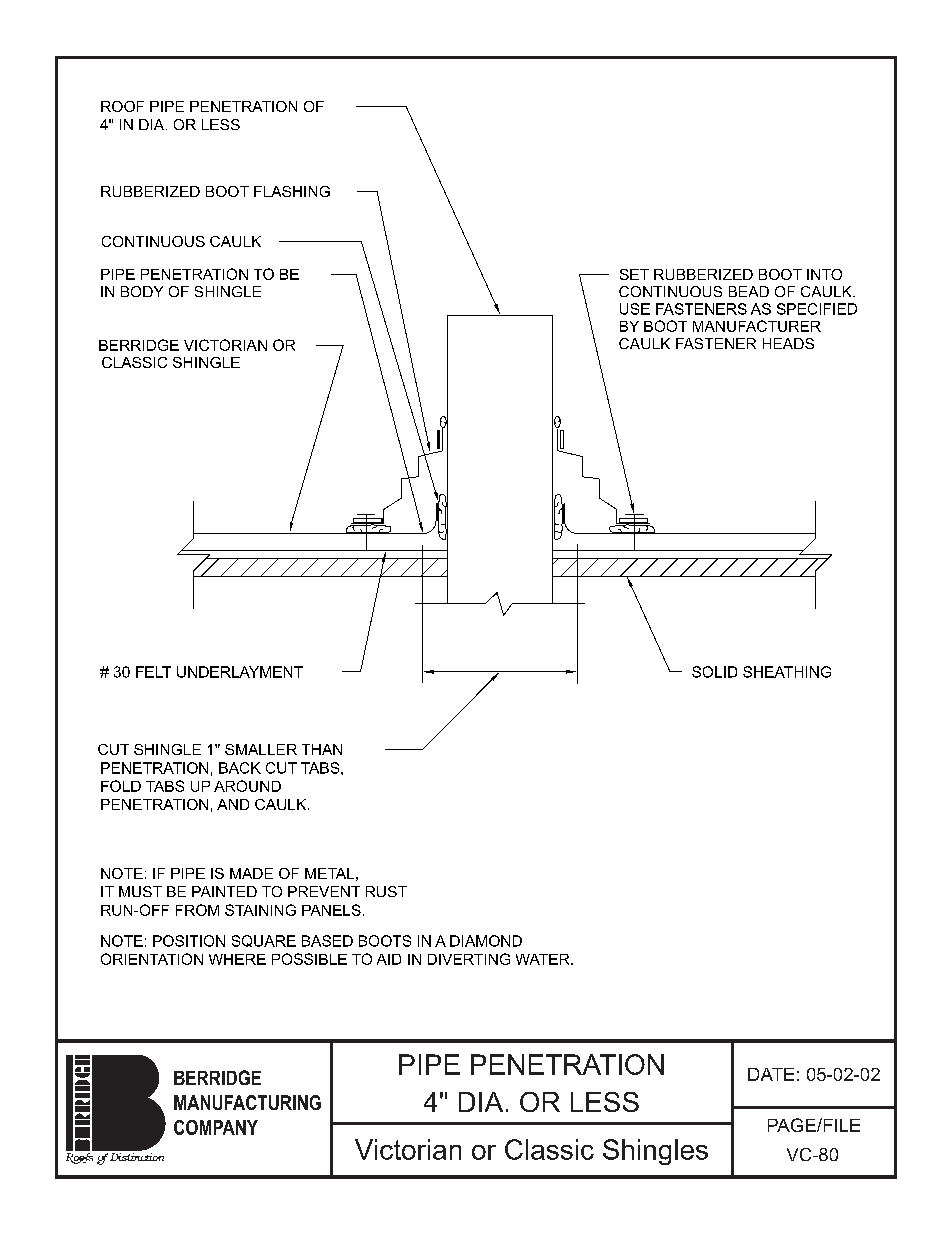 The height and width of the screenshot is (1233, 952). I want to click on USE, so click(635, 309).
